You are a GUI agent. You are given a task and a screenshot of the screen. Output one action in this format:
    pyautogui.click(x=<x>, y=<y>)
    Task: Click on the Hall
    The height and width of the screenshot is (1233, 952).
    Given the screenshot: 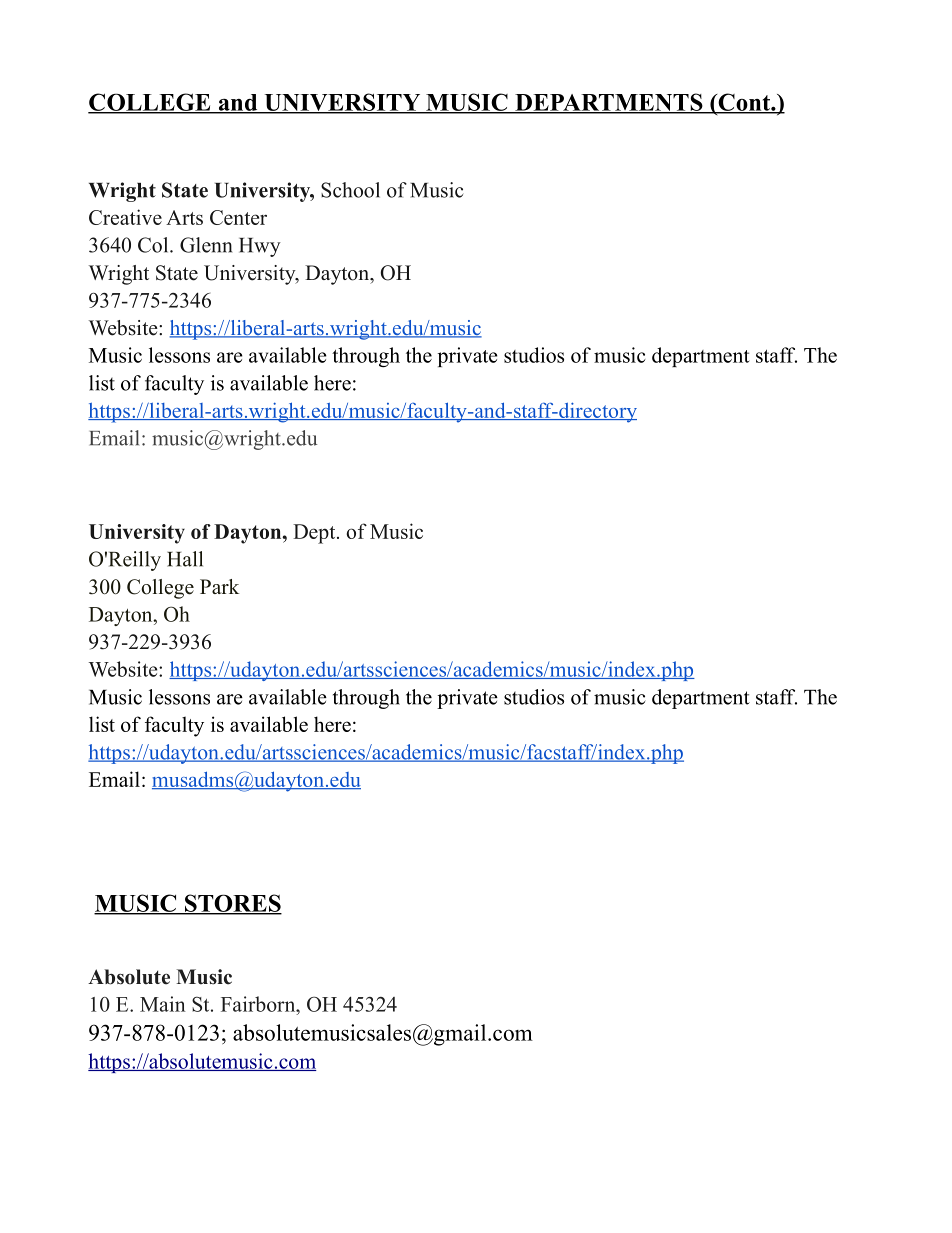 What is the action you would take?
    pyautogui.click(x=185, y=559)
